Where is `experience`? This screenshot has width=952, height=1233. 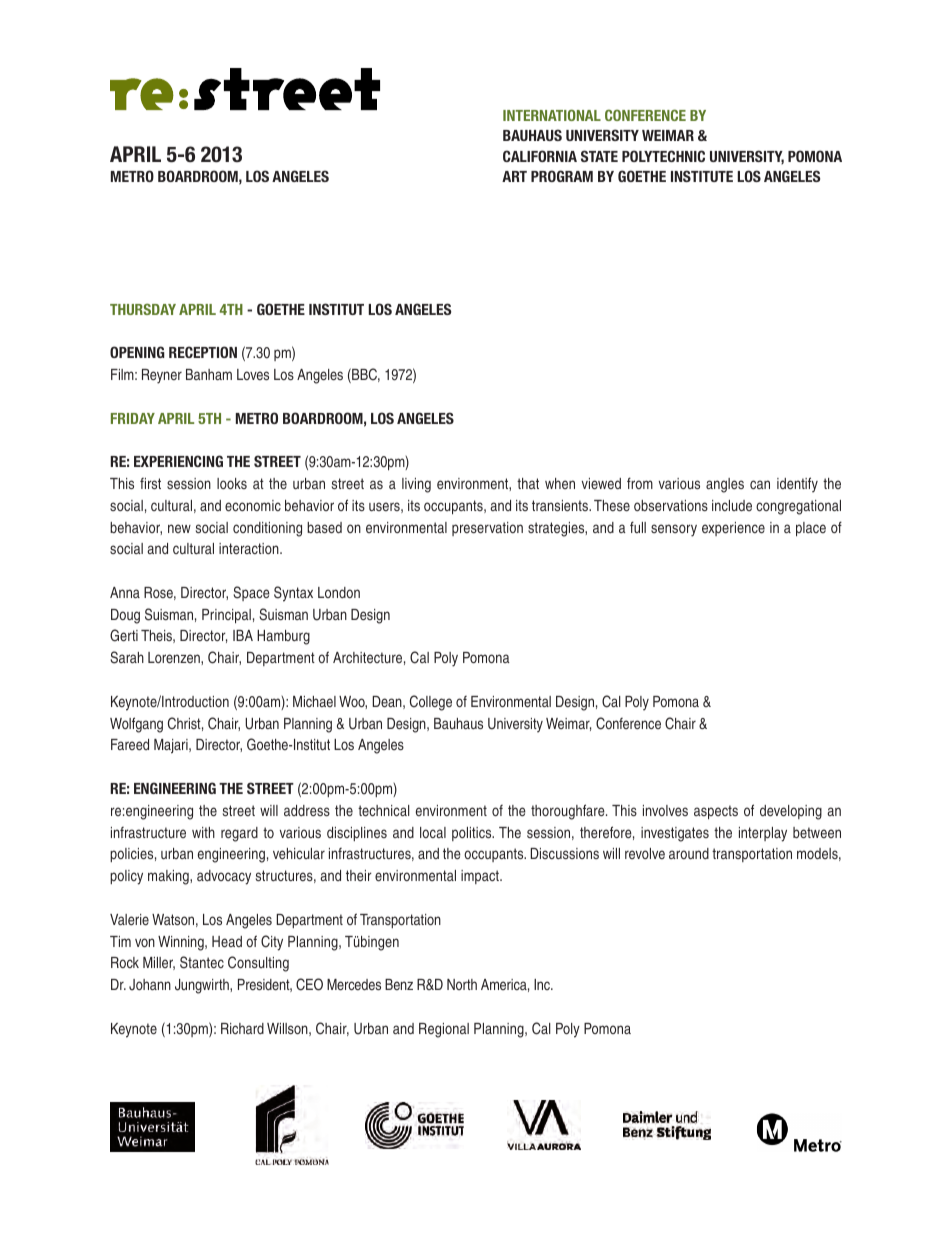
experience is located at coordinates (733, 529).
